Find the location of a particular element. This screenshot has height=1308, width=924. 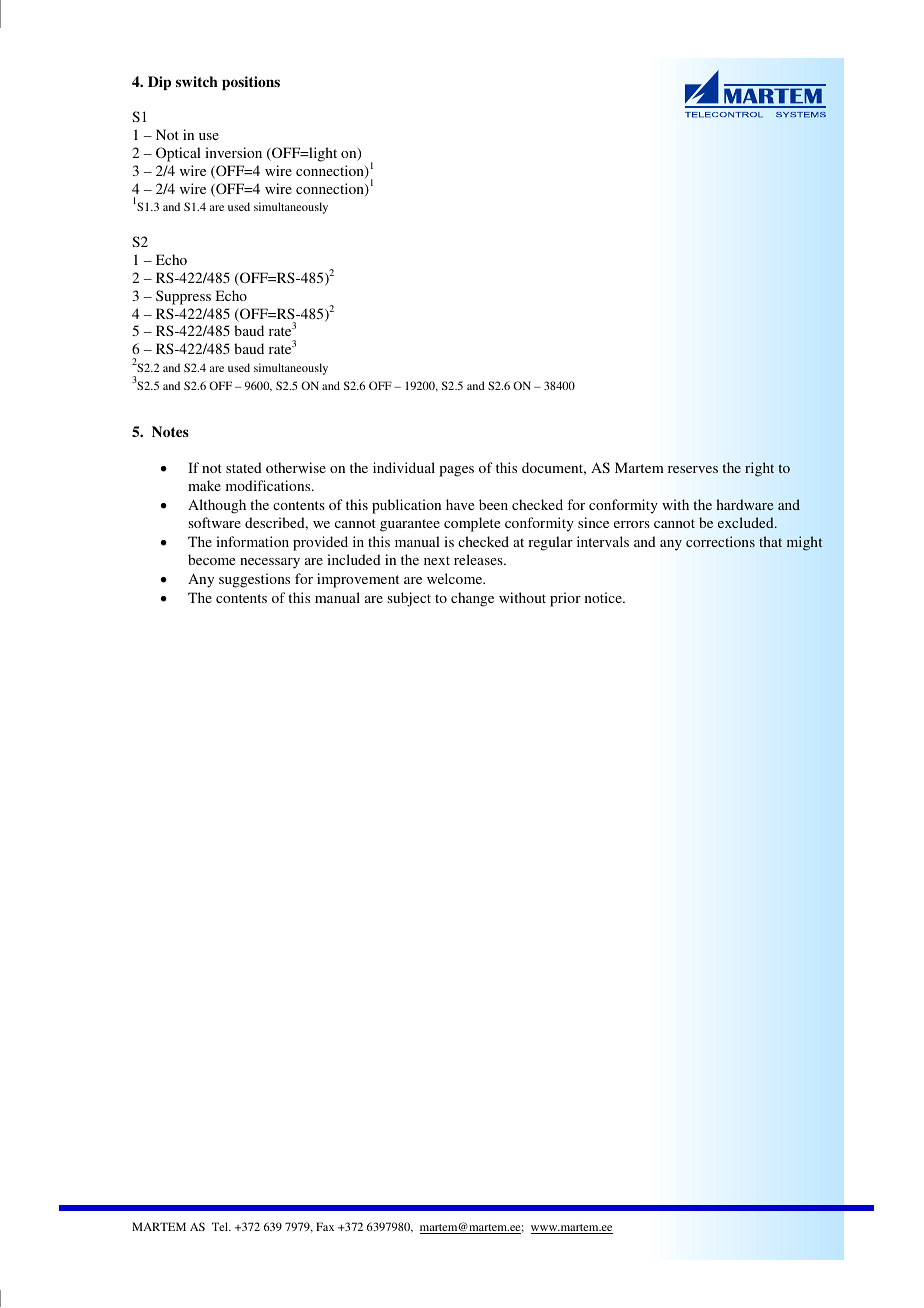

suggestions is located at coordinates (254, 580).
